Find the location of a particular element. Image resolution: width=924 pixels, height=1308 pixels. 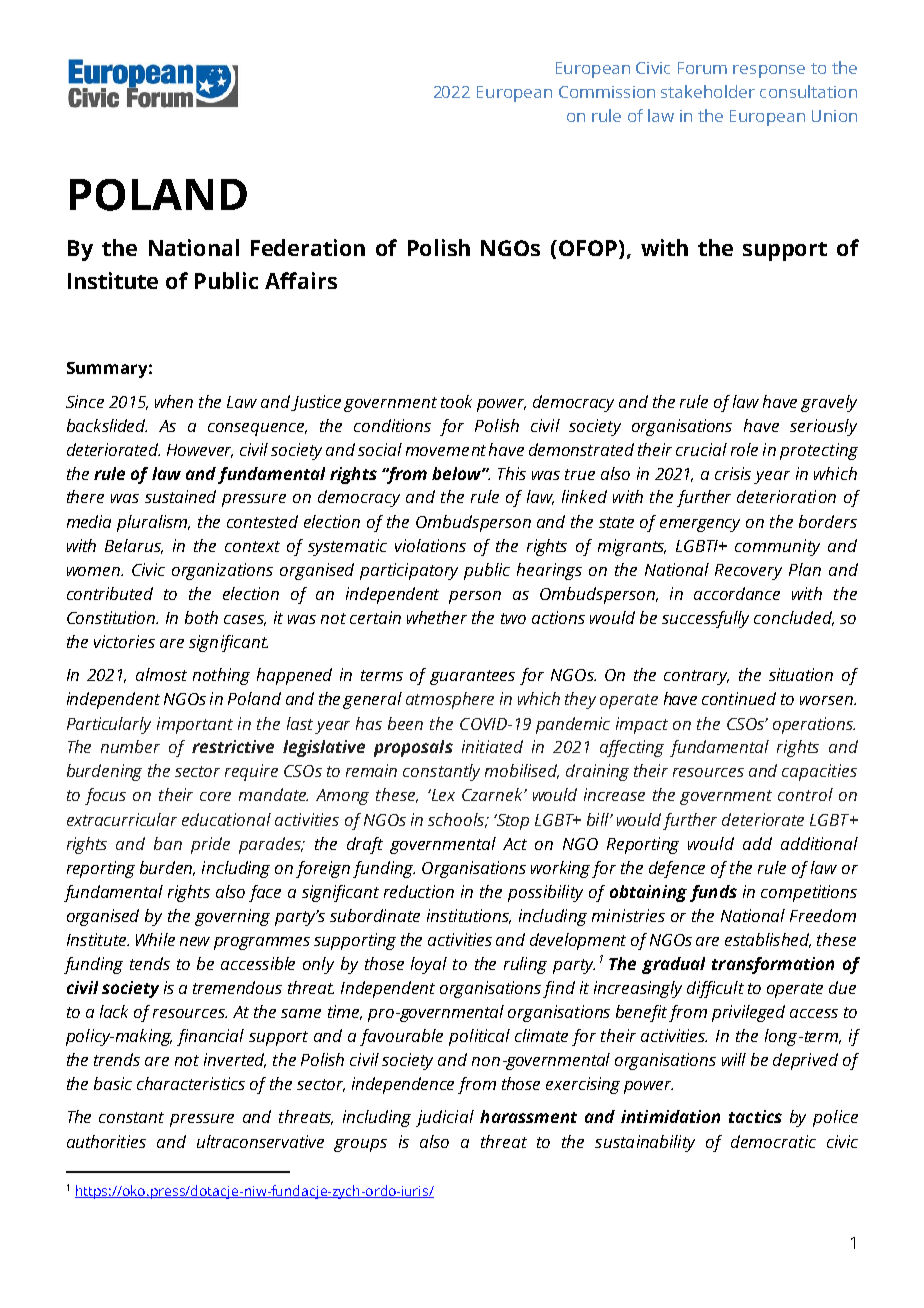

response is located at coordinates (769, 71).
